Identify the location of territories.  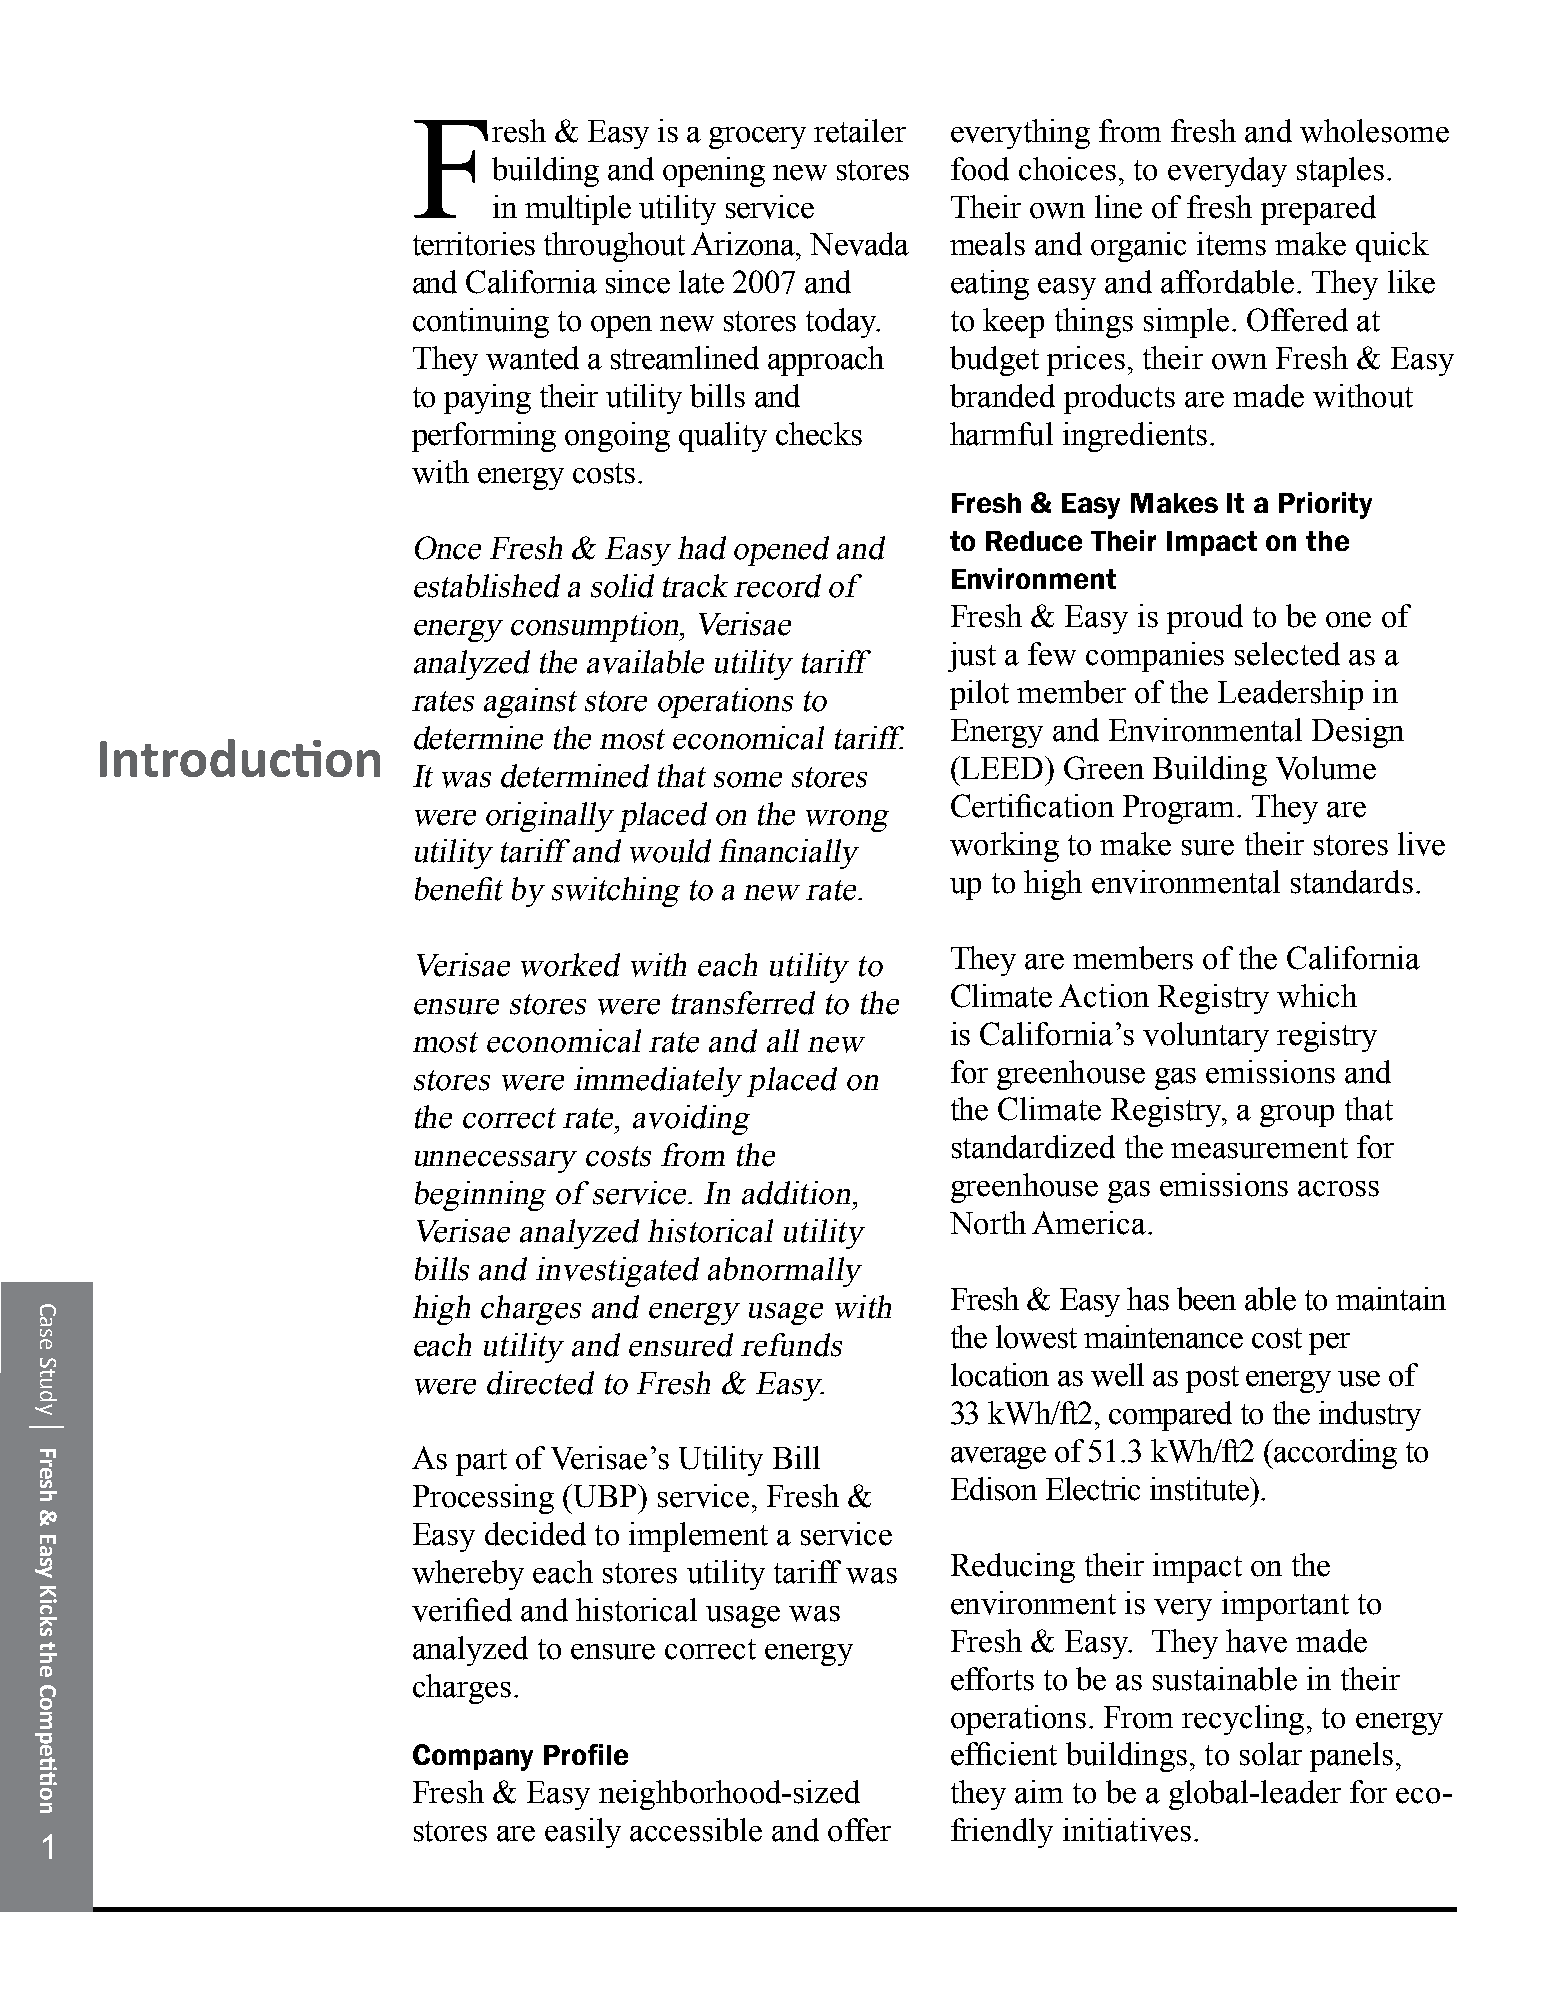
(474, 244).
